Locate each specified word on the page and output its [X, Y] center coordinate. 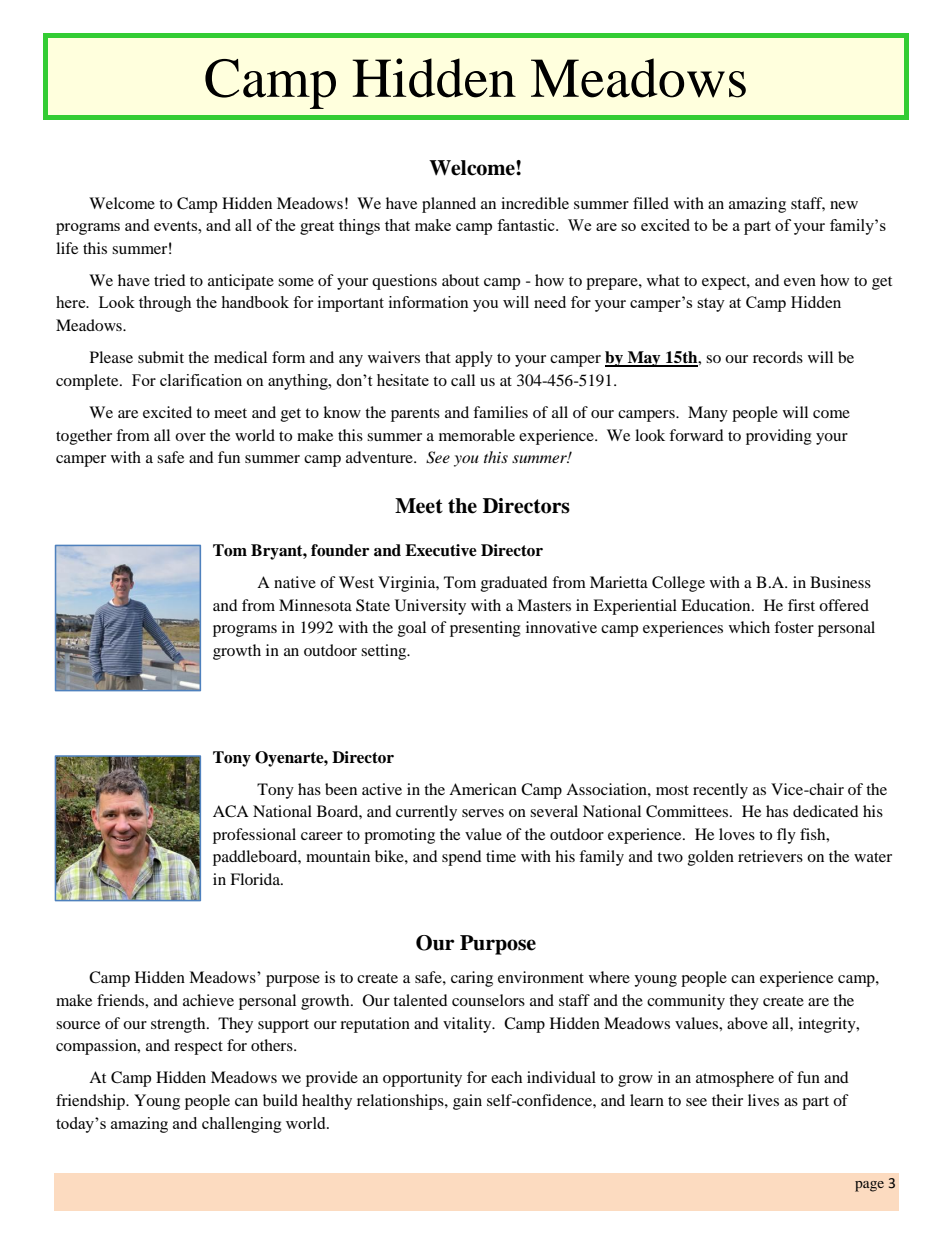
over [190, 437]
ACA [231, 811]
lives [763, 1100]
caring [472, 979]
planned [449, 205]
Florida [256, 879]
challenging [242, 1125]
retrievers [770, 856]
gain [467, 1102]
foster [794, 627]
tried [170, 280]
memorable [477, 435]
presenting [485, 629]
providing [779, 437]
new [844, 205]
